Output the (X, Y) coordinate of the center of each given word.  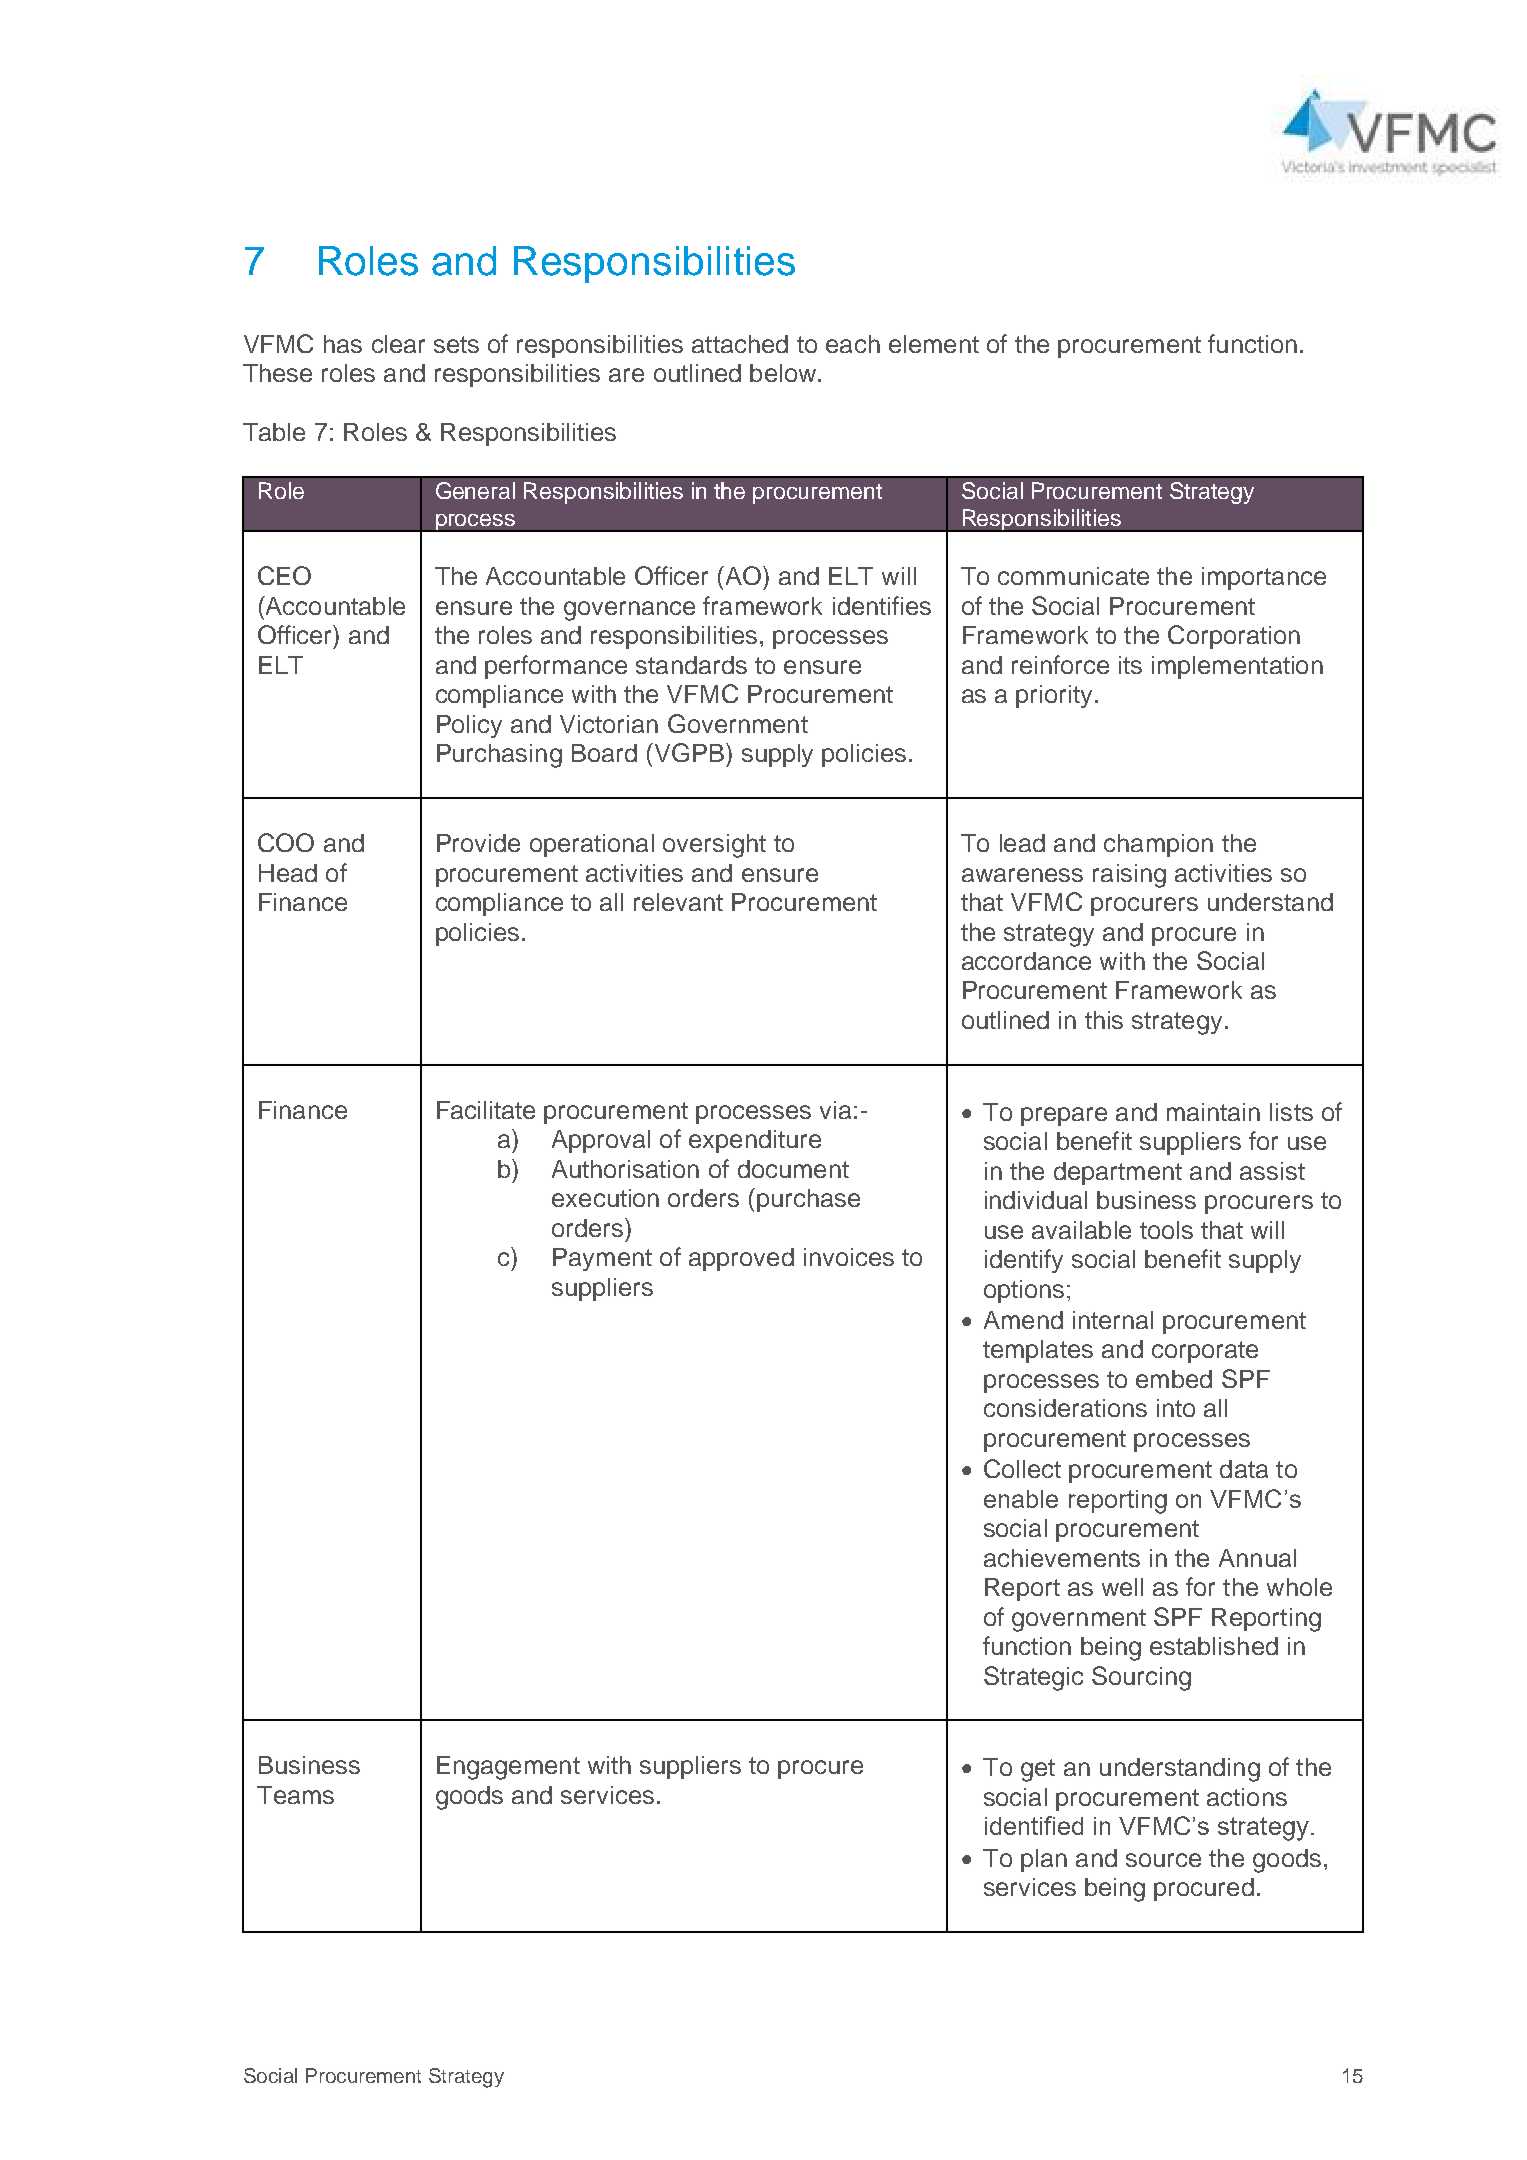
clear (398, 344)
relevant (678, 902)
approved (741, 1259)
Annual (1257, 1558)
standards (691, 665)
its (1130, 665)
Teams (295, 1795)
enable (1021, 1499)
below (784, 373)
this (1104, 1020)
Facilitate (486, 1110)
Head (288, 873)
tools (1166, 1230)
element (934, 344)
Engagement (508, 1768)
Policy (469, 726)
